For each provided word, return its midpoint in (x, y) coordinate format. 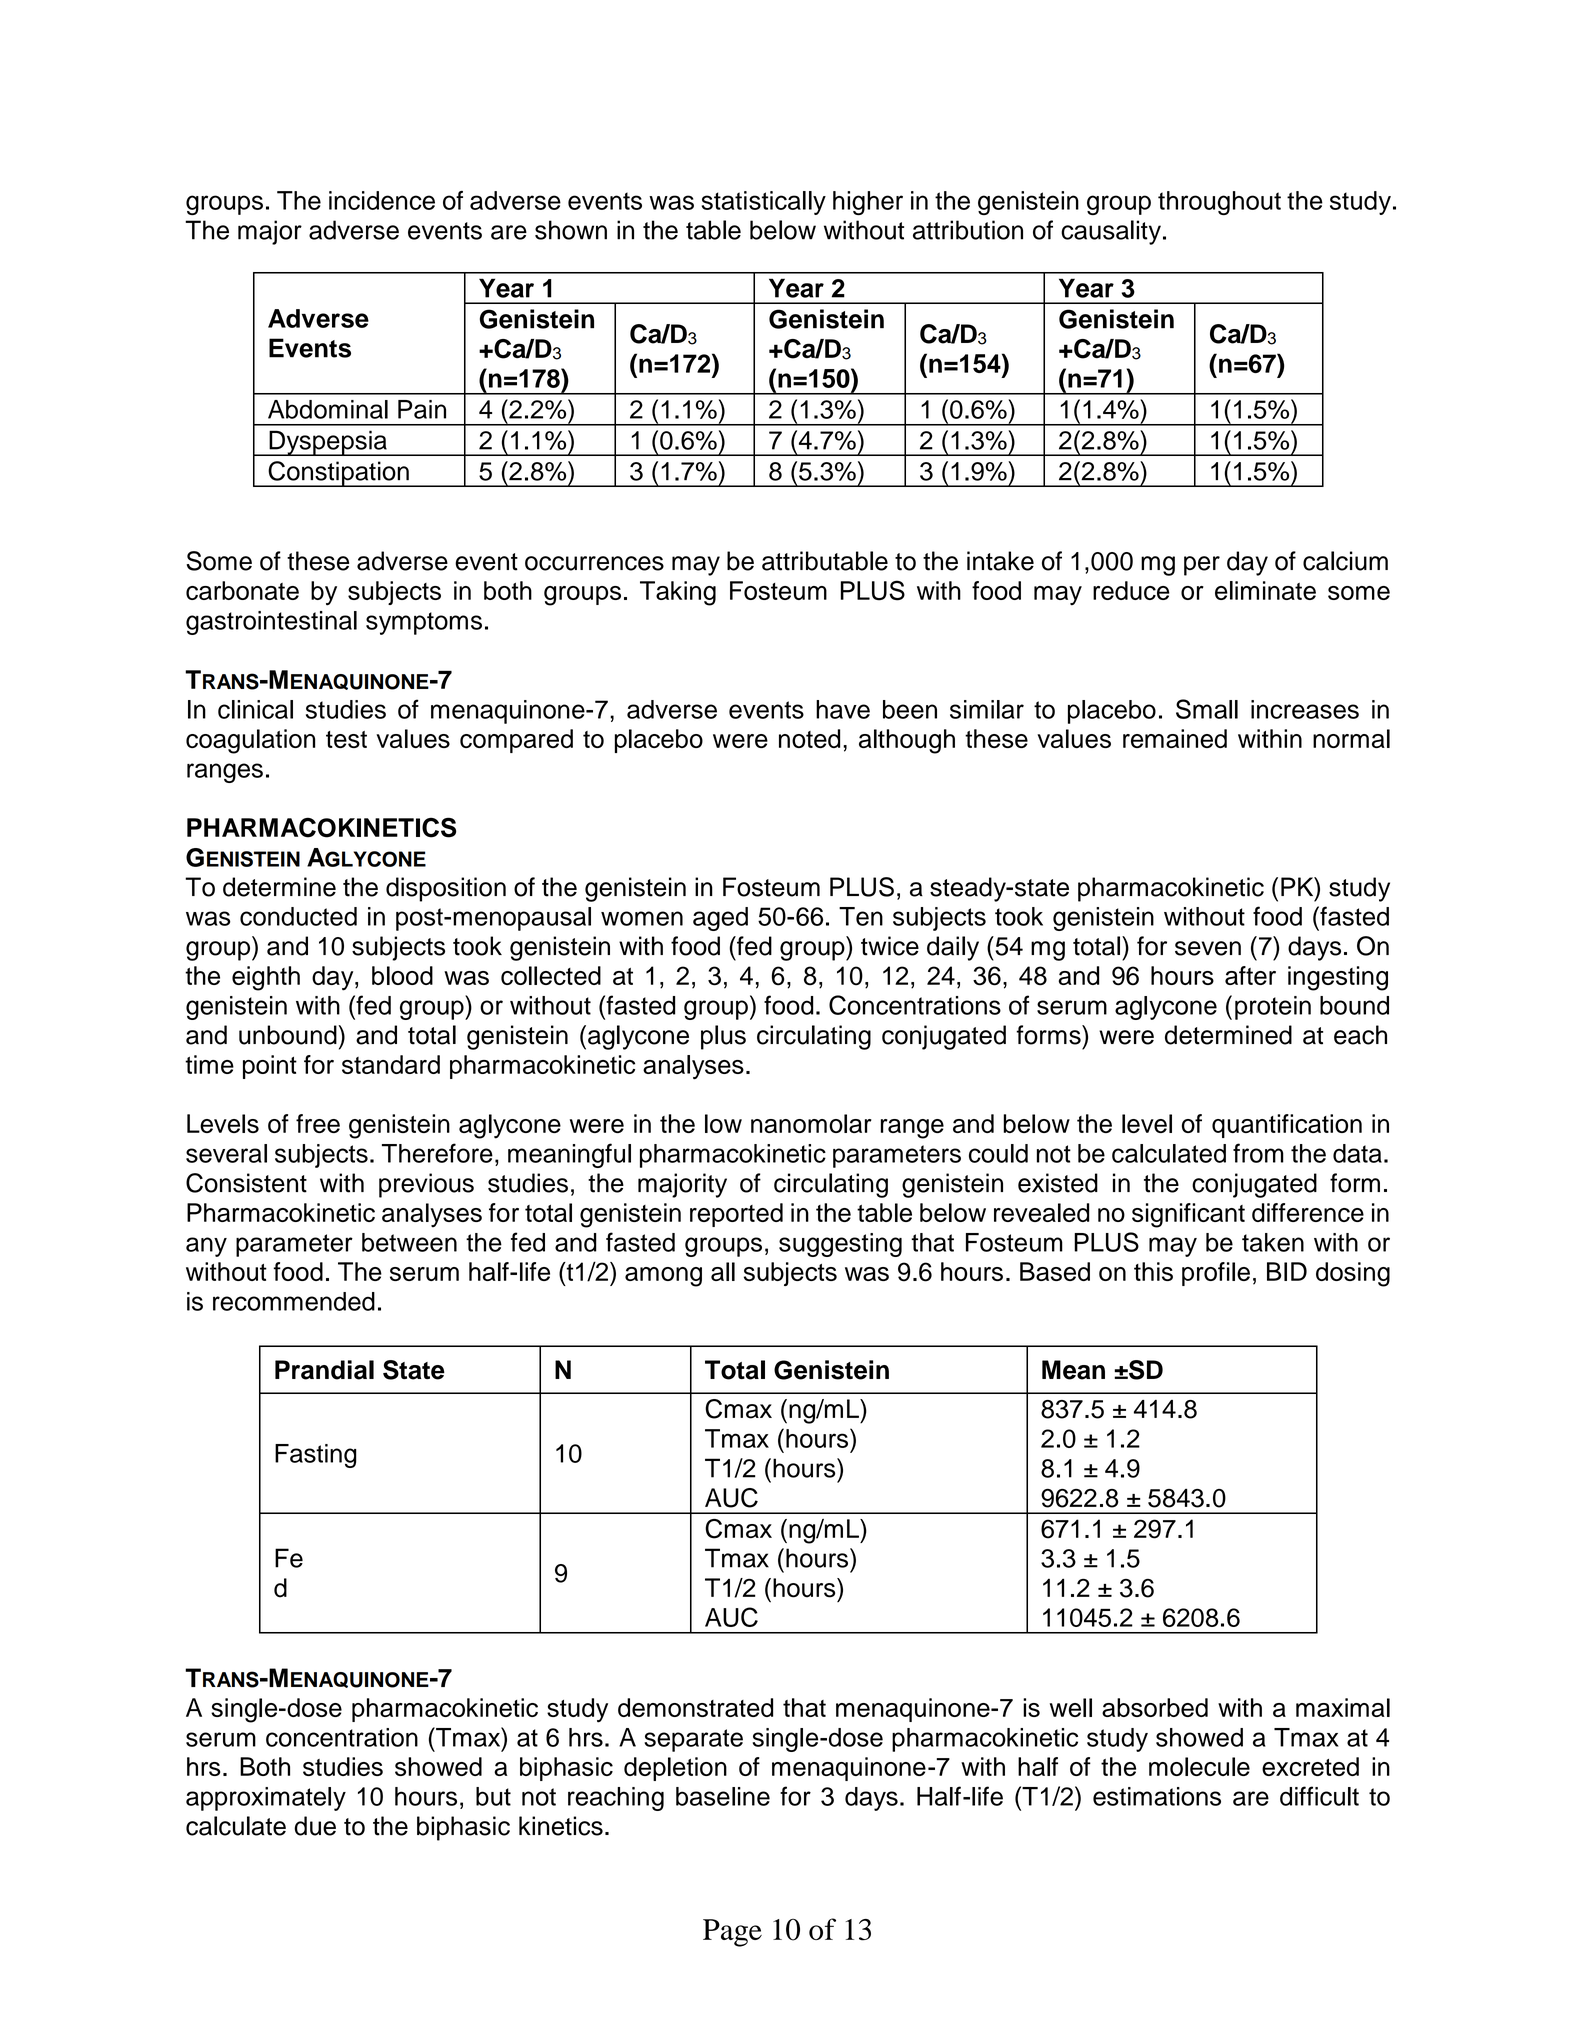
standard (391, 1064)
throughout (1219, 203)
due (315, 1826)
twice (890, 946)
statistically (764, 203)
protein (1273, 1008)
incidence (382, 200)
